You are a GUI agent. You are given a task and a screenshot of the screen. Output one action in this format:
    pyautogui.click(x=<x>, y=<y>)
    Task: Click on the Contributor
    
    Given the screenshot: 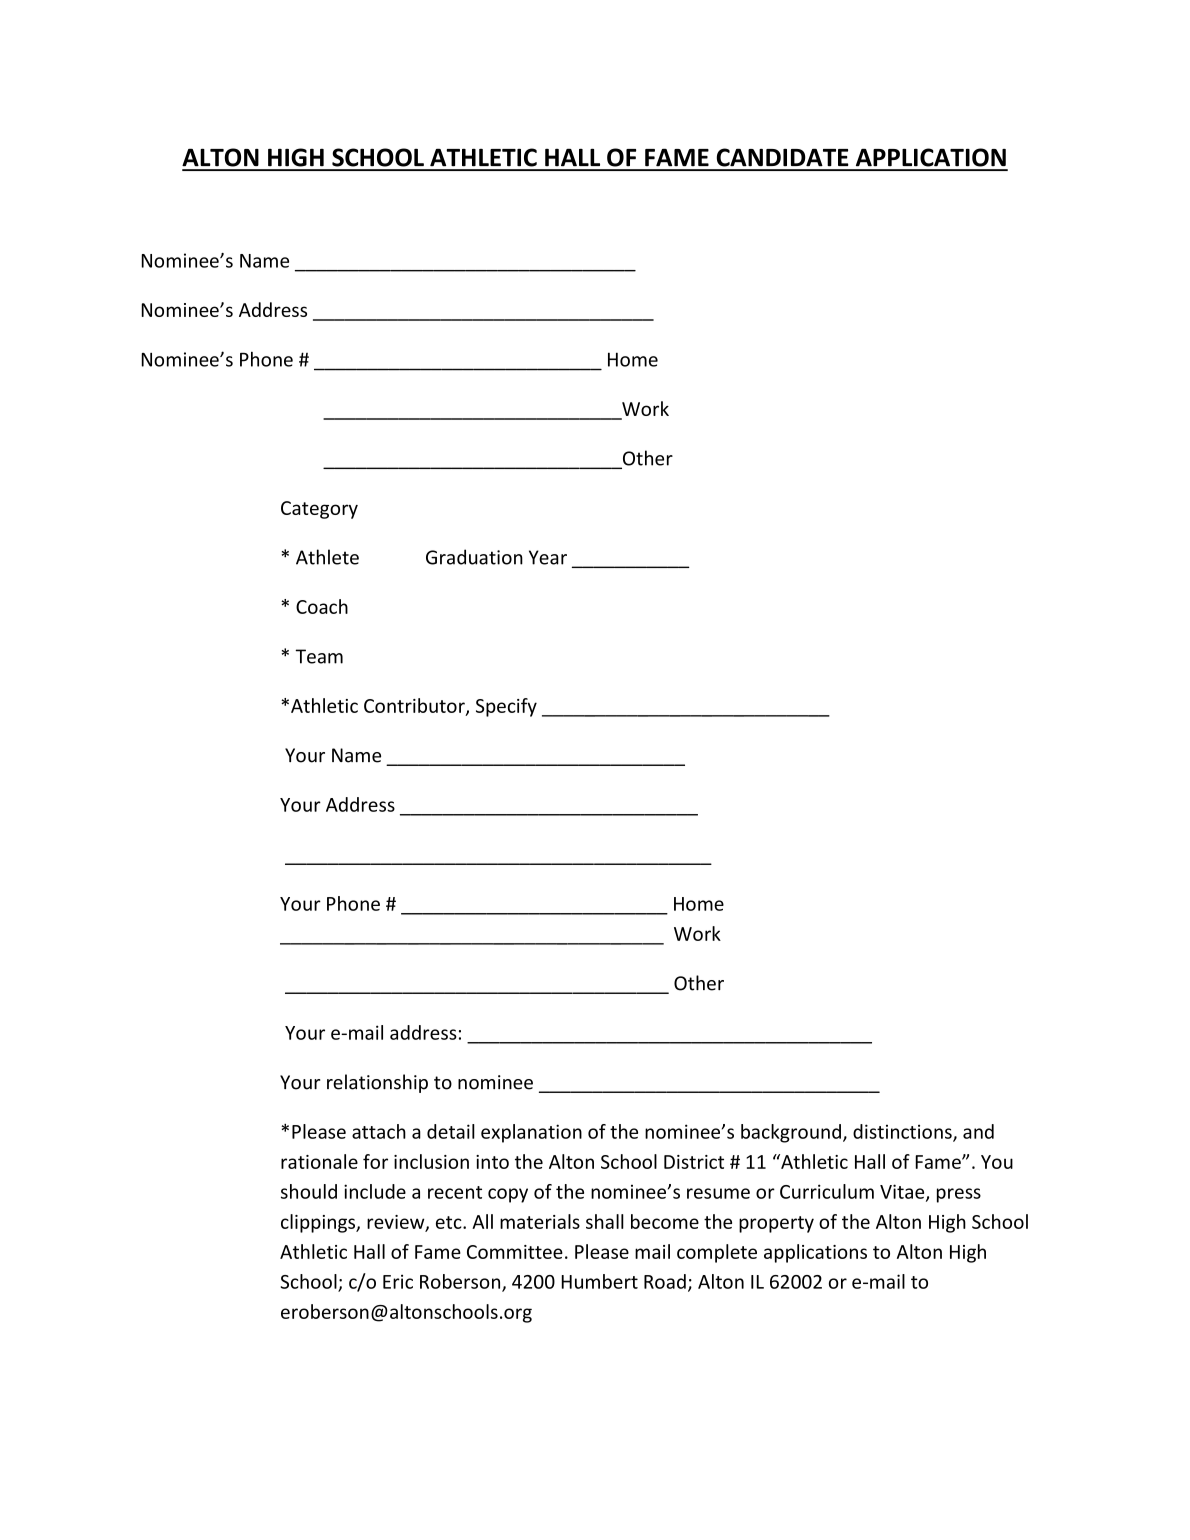 What is the action you would take?
    pyautogui.click(x=415, y=706)
